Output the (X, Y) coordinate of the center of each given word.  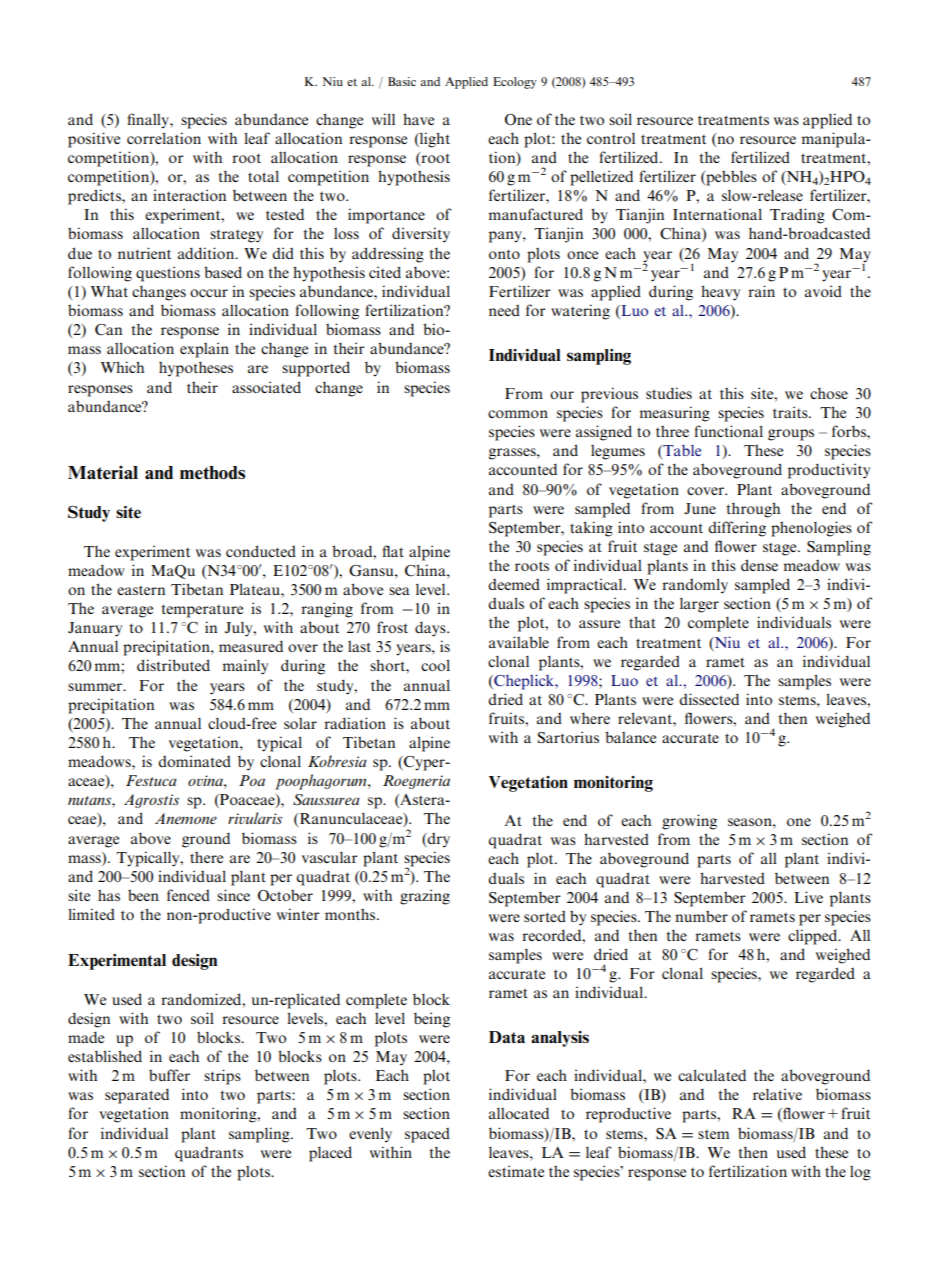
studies (669, 393)
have (418, 119)
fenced (188, 895)
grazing (425, 897)
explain (204, 350)
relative (777, 1094)
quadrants (209, 1154)
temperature (202, 611)
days (431, 629)
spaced (427, 1135)
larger (699, 605)
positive (94, 140)
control (611, 138)
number (701, 916)
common (518, 414)
